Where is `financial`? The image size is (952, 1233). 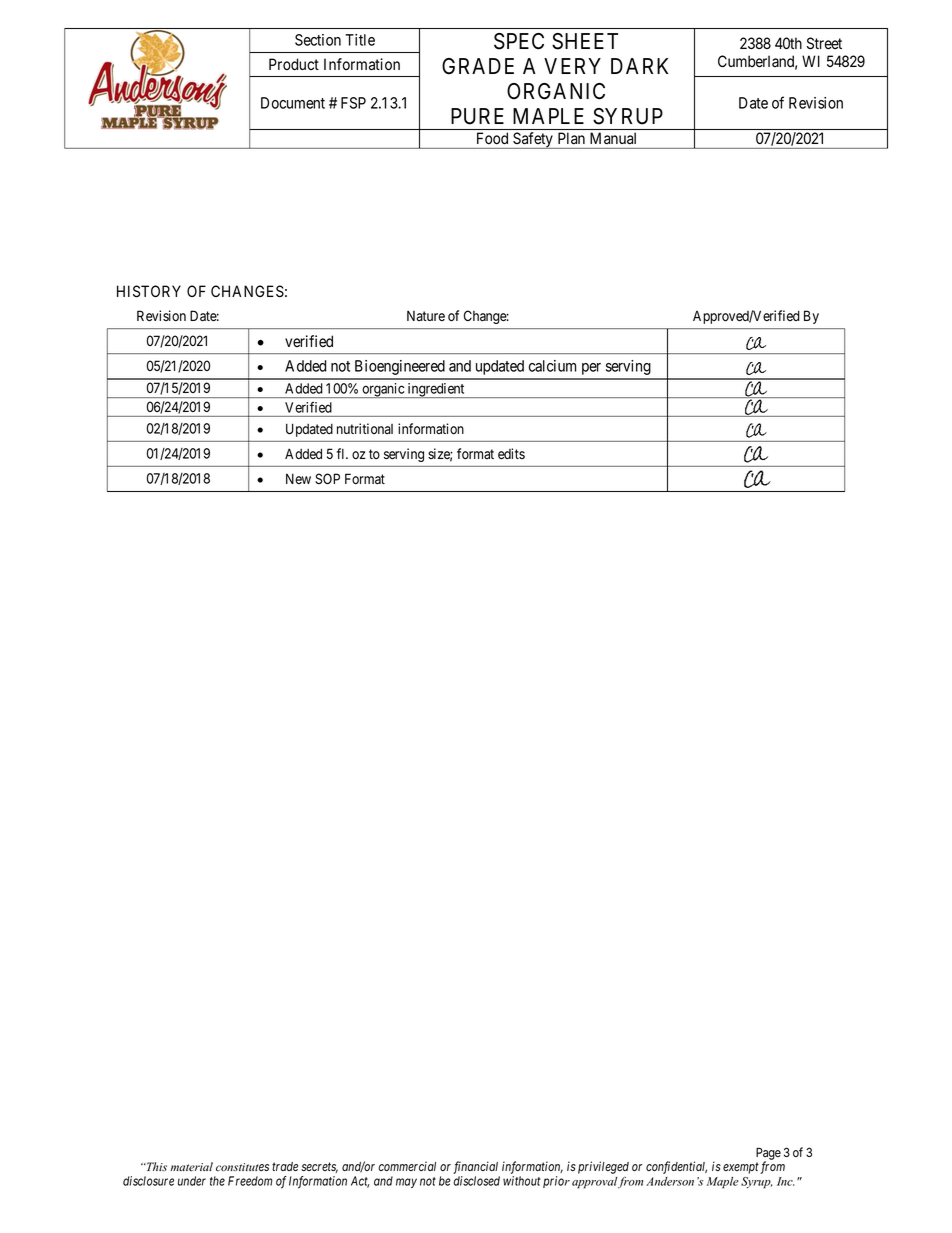
financial is located at coordinates (475, 1167).
